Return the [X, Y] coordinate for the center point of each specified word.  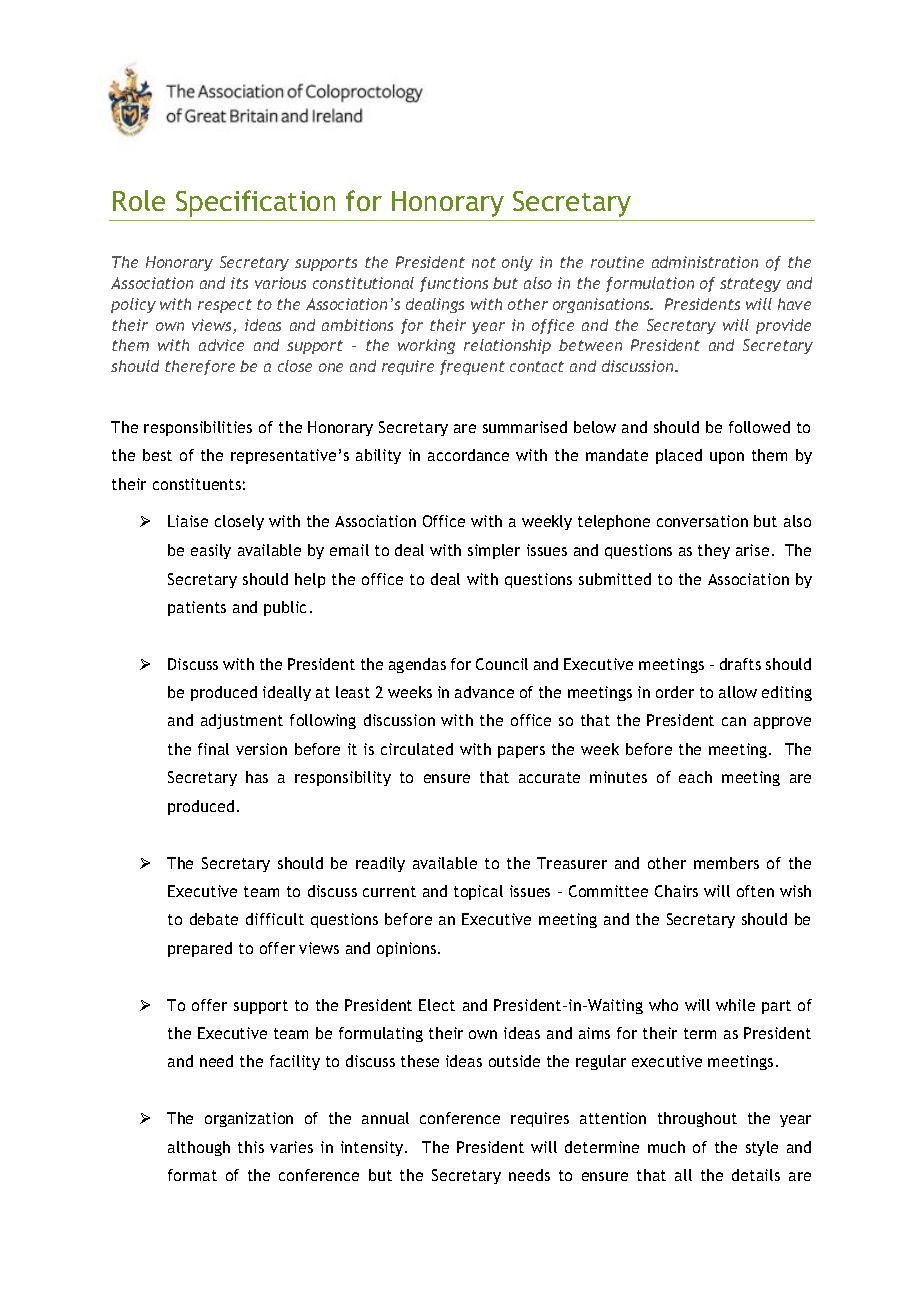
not [484, 262]
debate [214, 919]
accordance [468, 455]
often [755, 891]
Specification [255, 203]
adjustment [242, 721]
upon [727, 458]
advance [484, 692]
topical [478, 892]
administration [705, 262]
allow [738, 692]
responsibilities [198, 428]
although [199, 1148]
